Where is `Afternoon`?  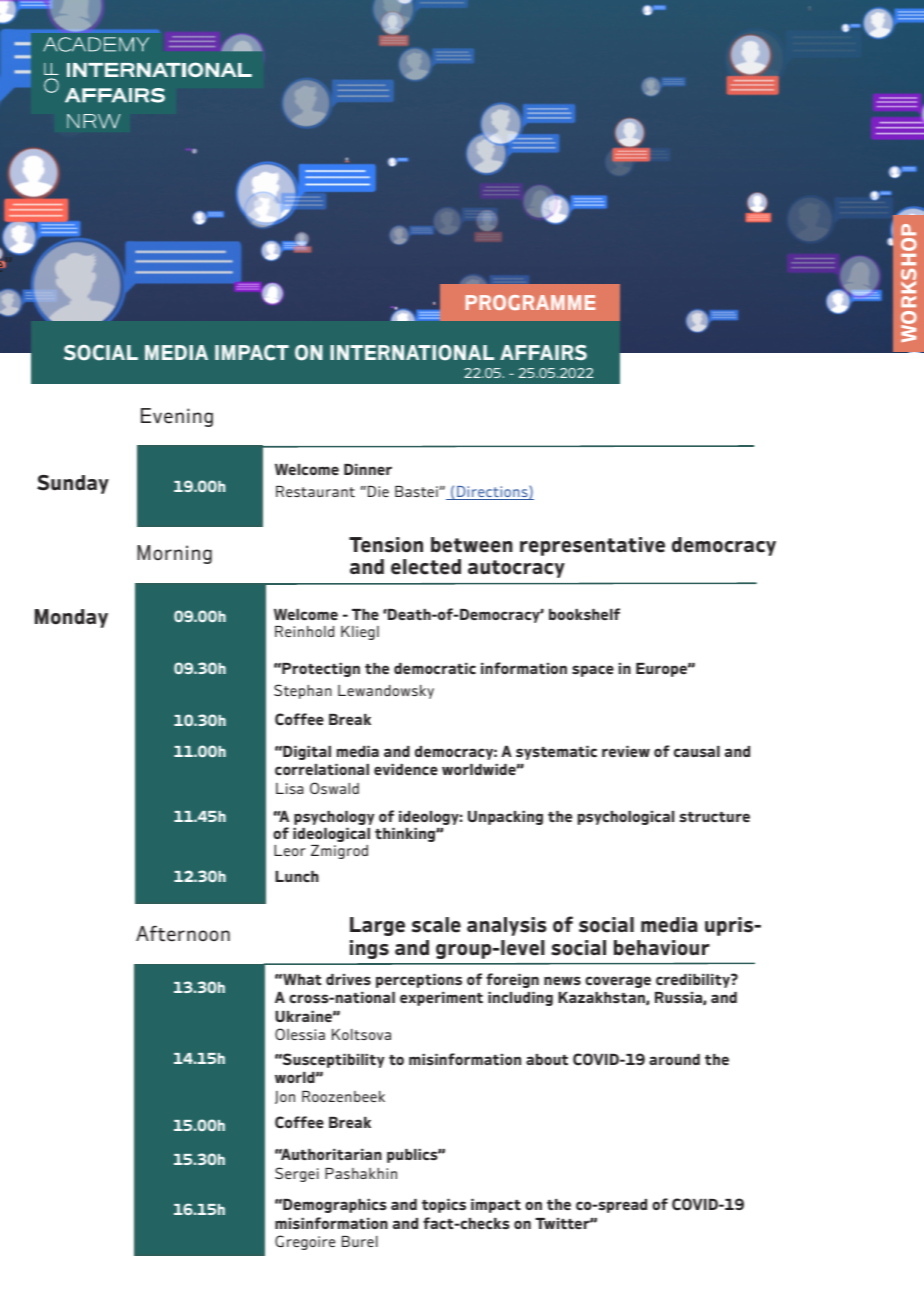 Afternoon is located at coordinates (183, 934).
